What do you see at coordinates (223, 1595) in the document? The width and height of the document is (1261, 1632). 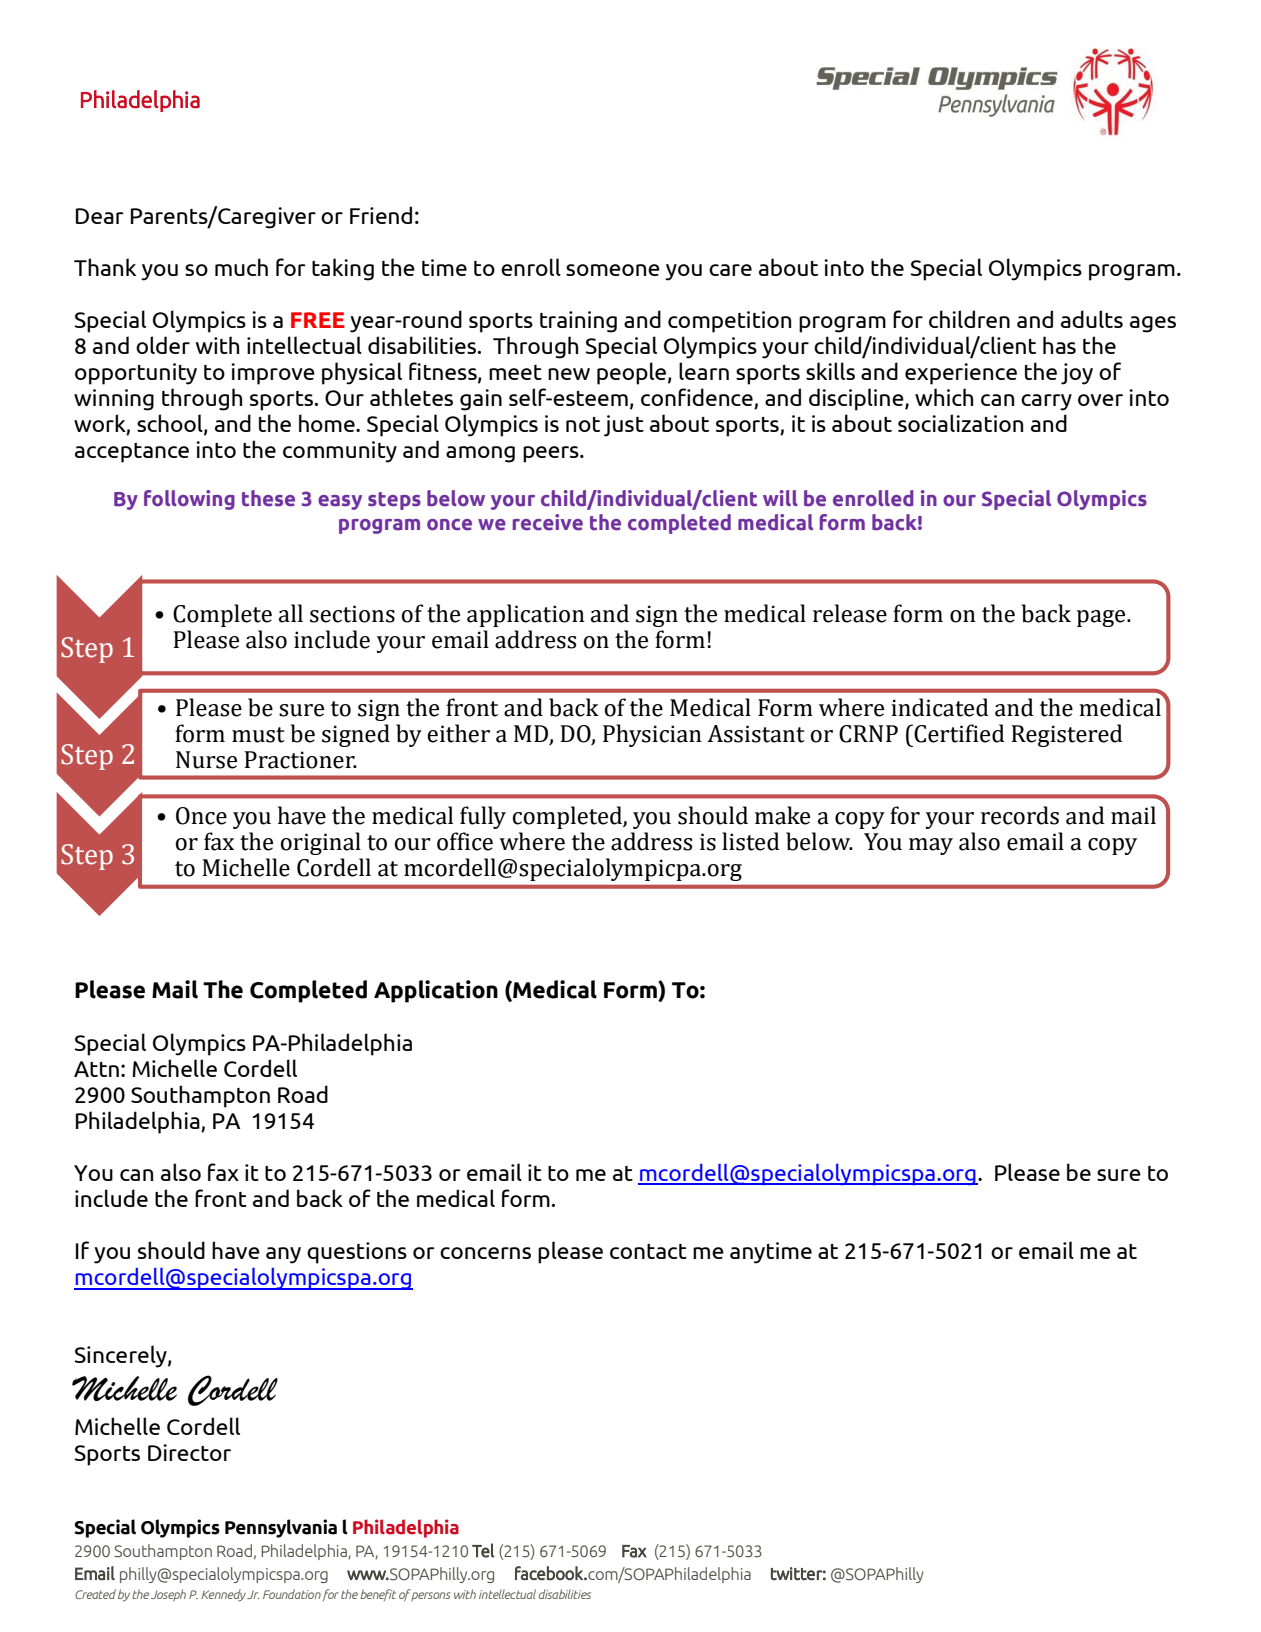 I see `Kennedy` at bounding box center [223, 1595].
